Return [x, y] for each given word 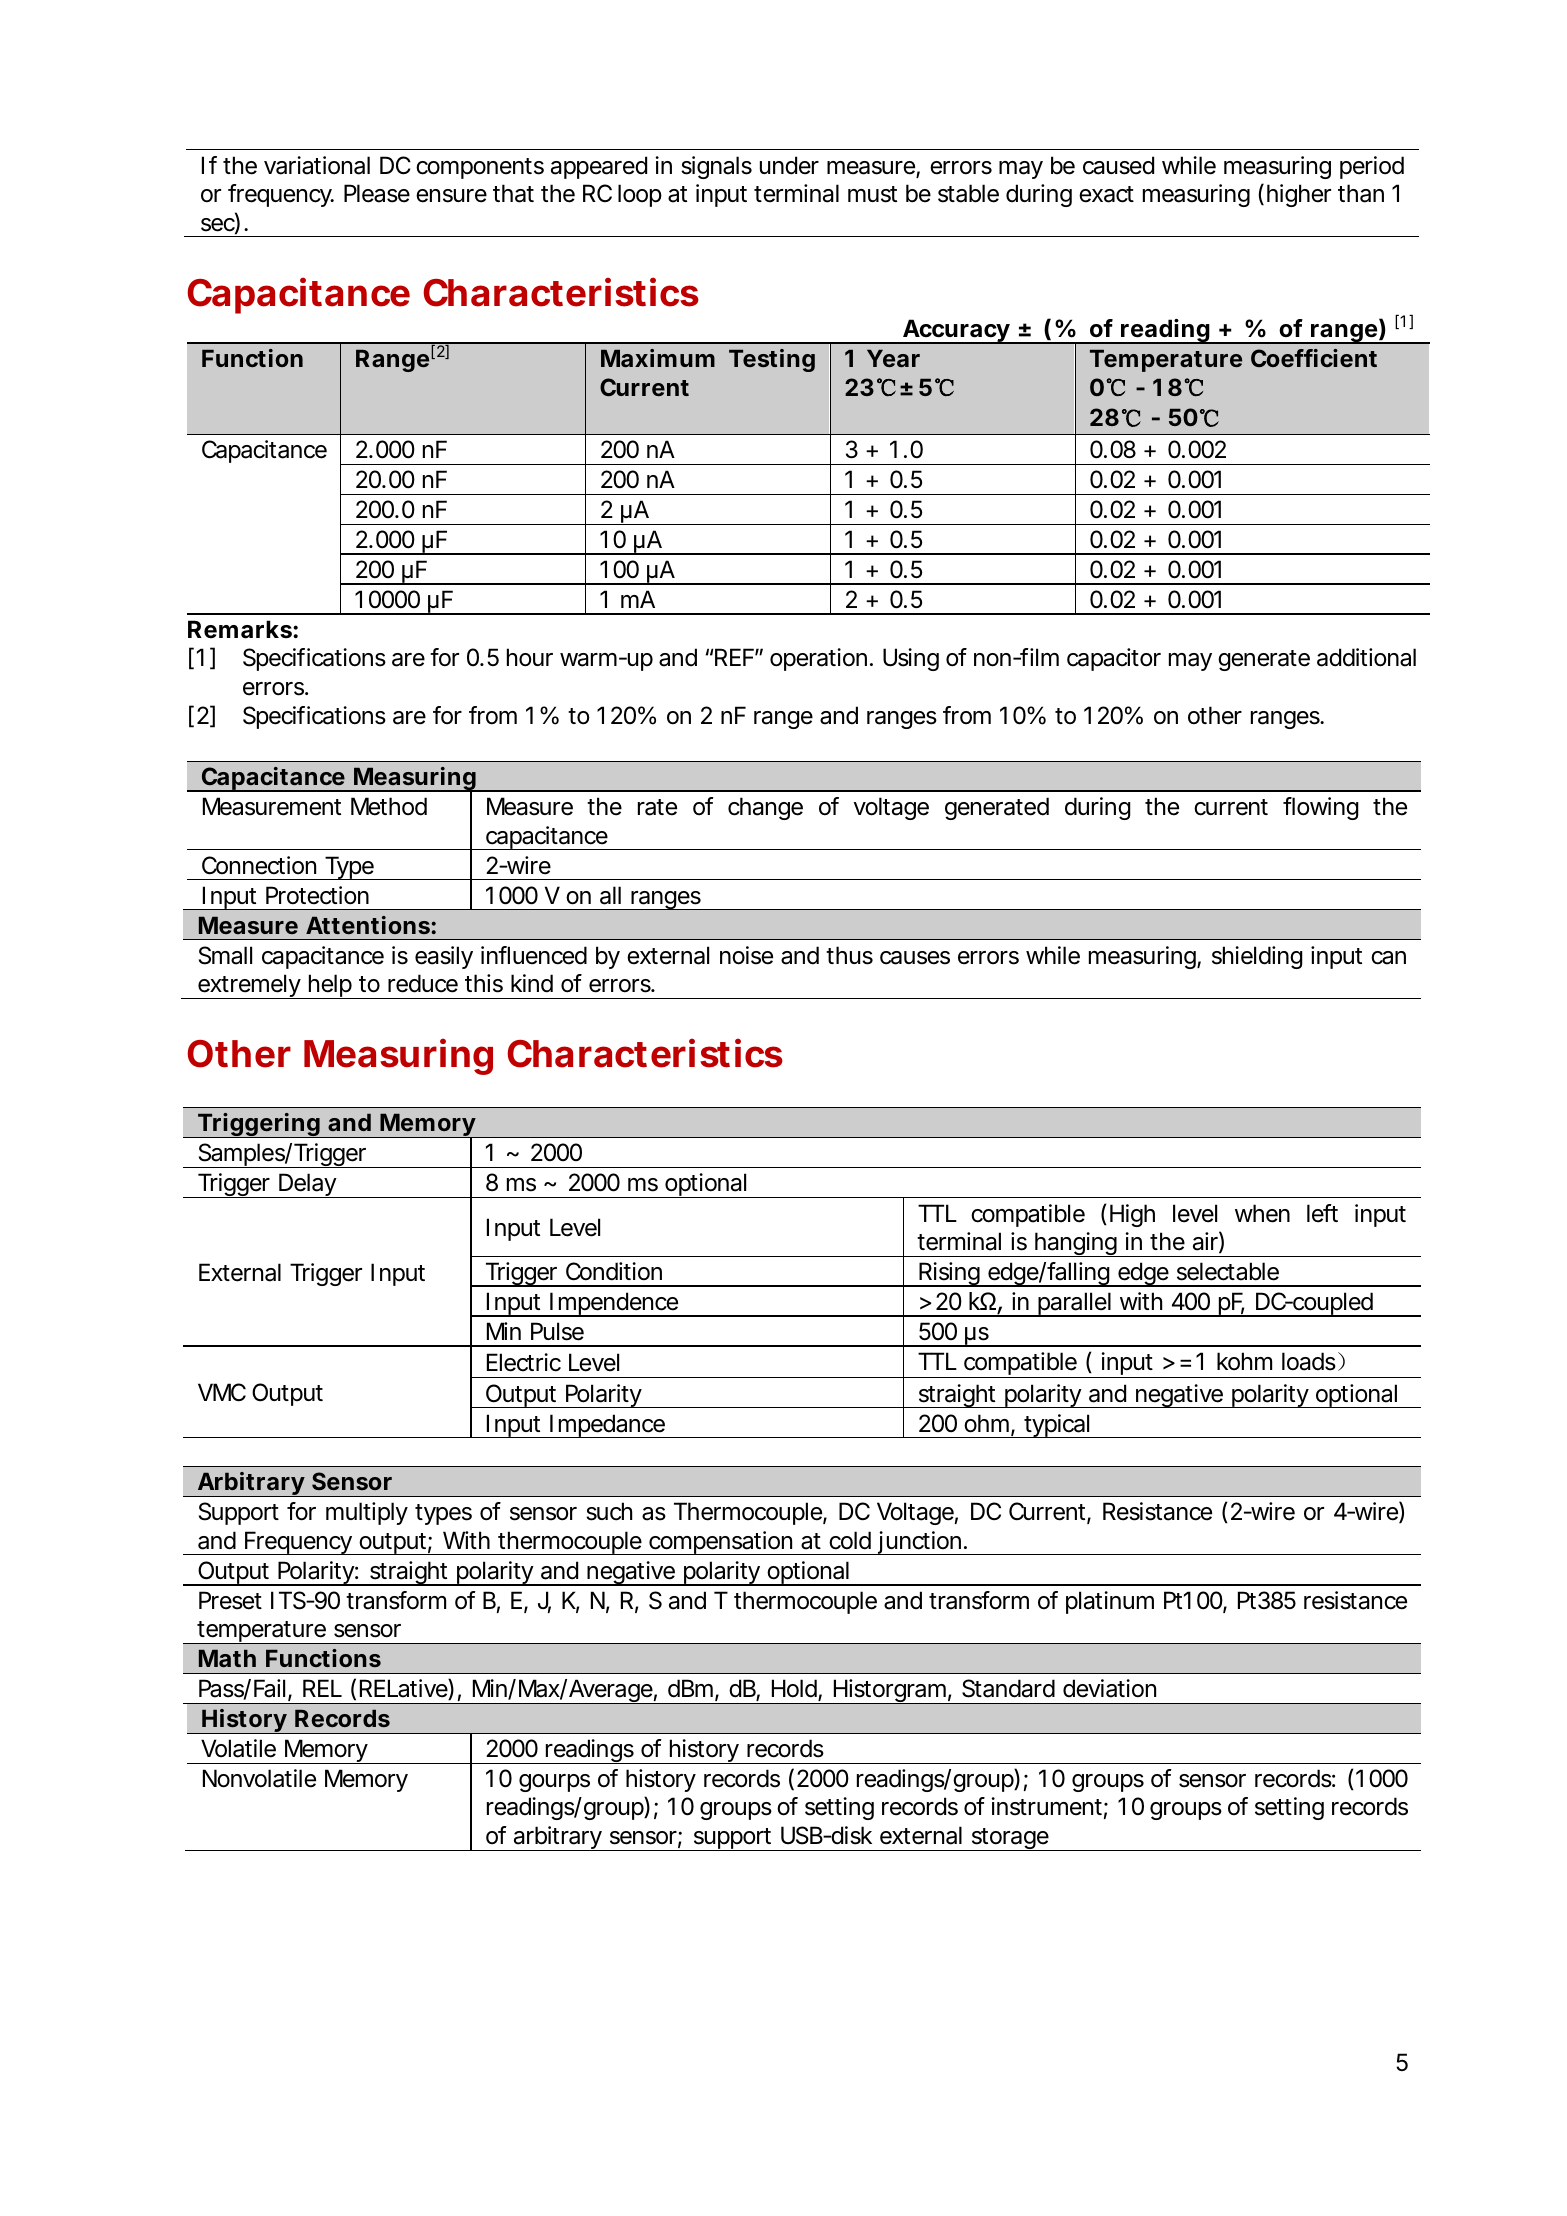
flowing [1321, 808]
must [872, 194]
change [765, 808]
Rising [949, 1274]
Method [389, 806]
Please [377, 193]
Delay [307, 1185]
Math [227, 1658]
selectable [1228, 1271]
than [1361, 193]
